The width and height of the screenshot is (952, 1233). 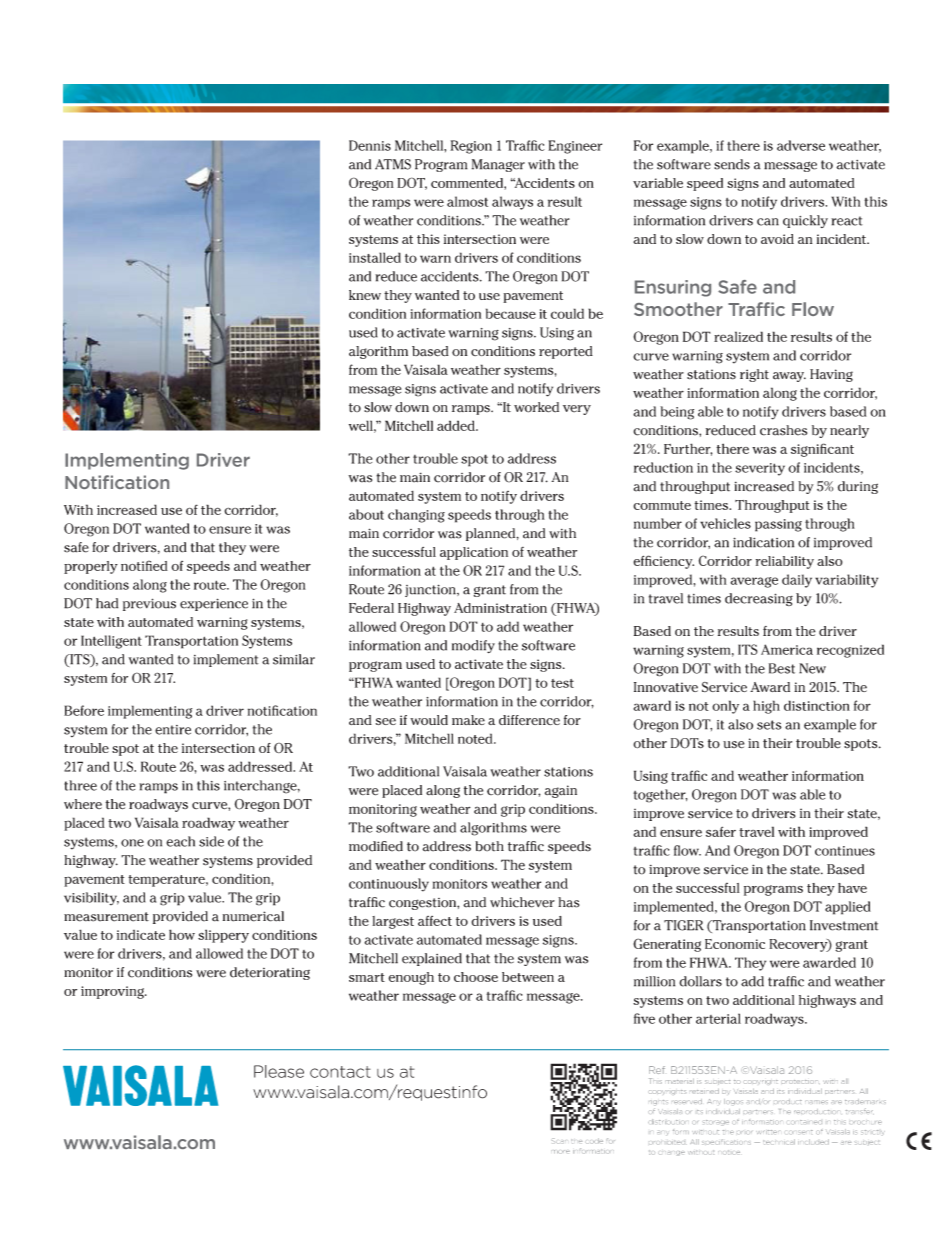 I want to click on notified, so click(x=144, y=565).
